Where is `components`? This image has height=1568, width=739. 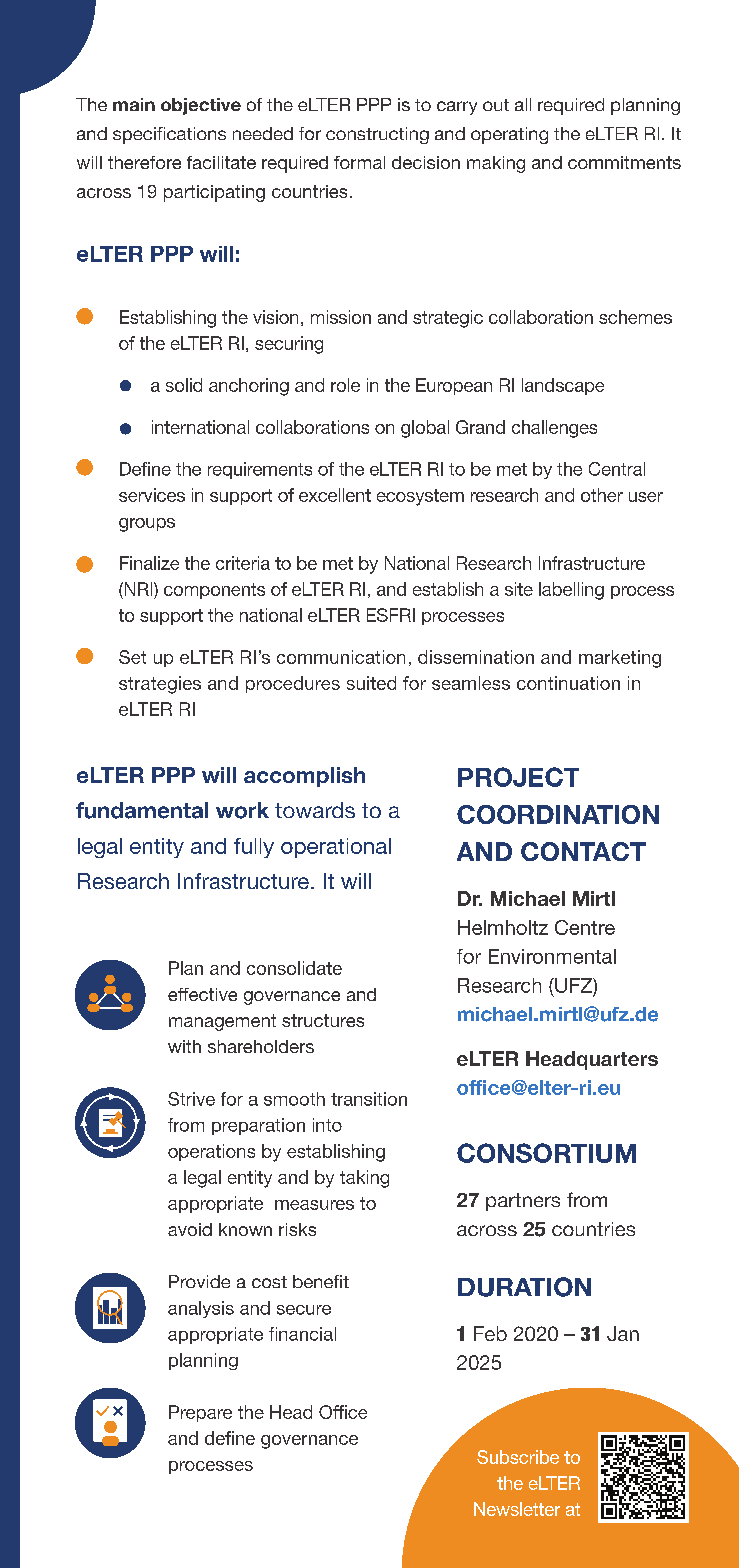
components is located at coordinates (214, 591).
